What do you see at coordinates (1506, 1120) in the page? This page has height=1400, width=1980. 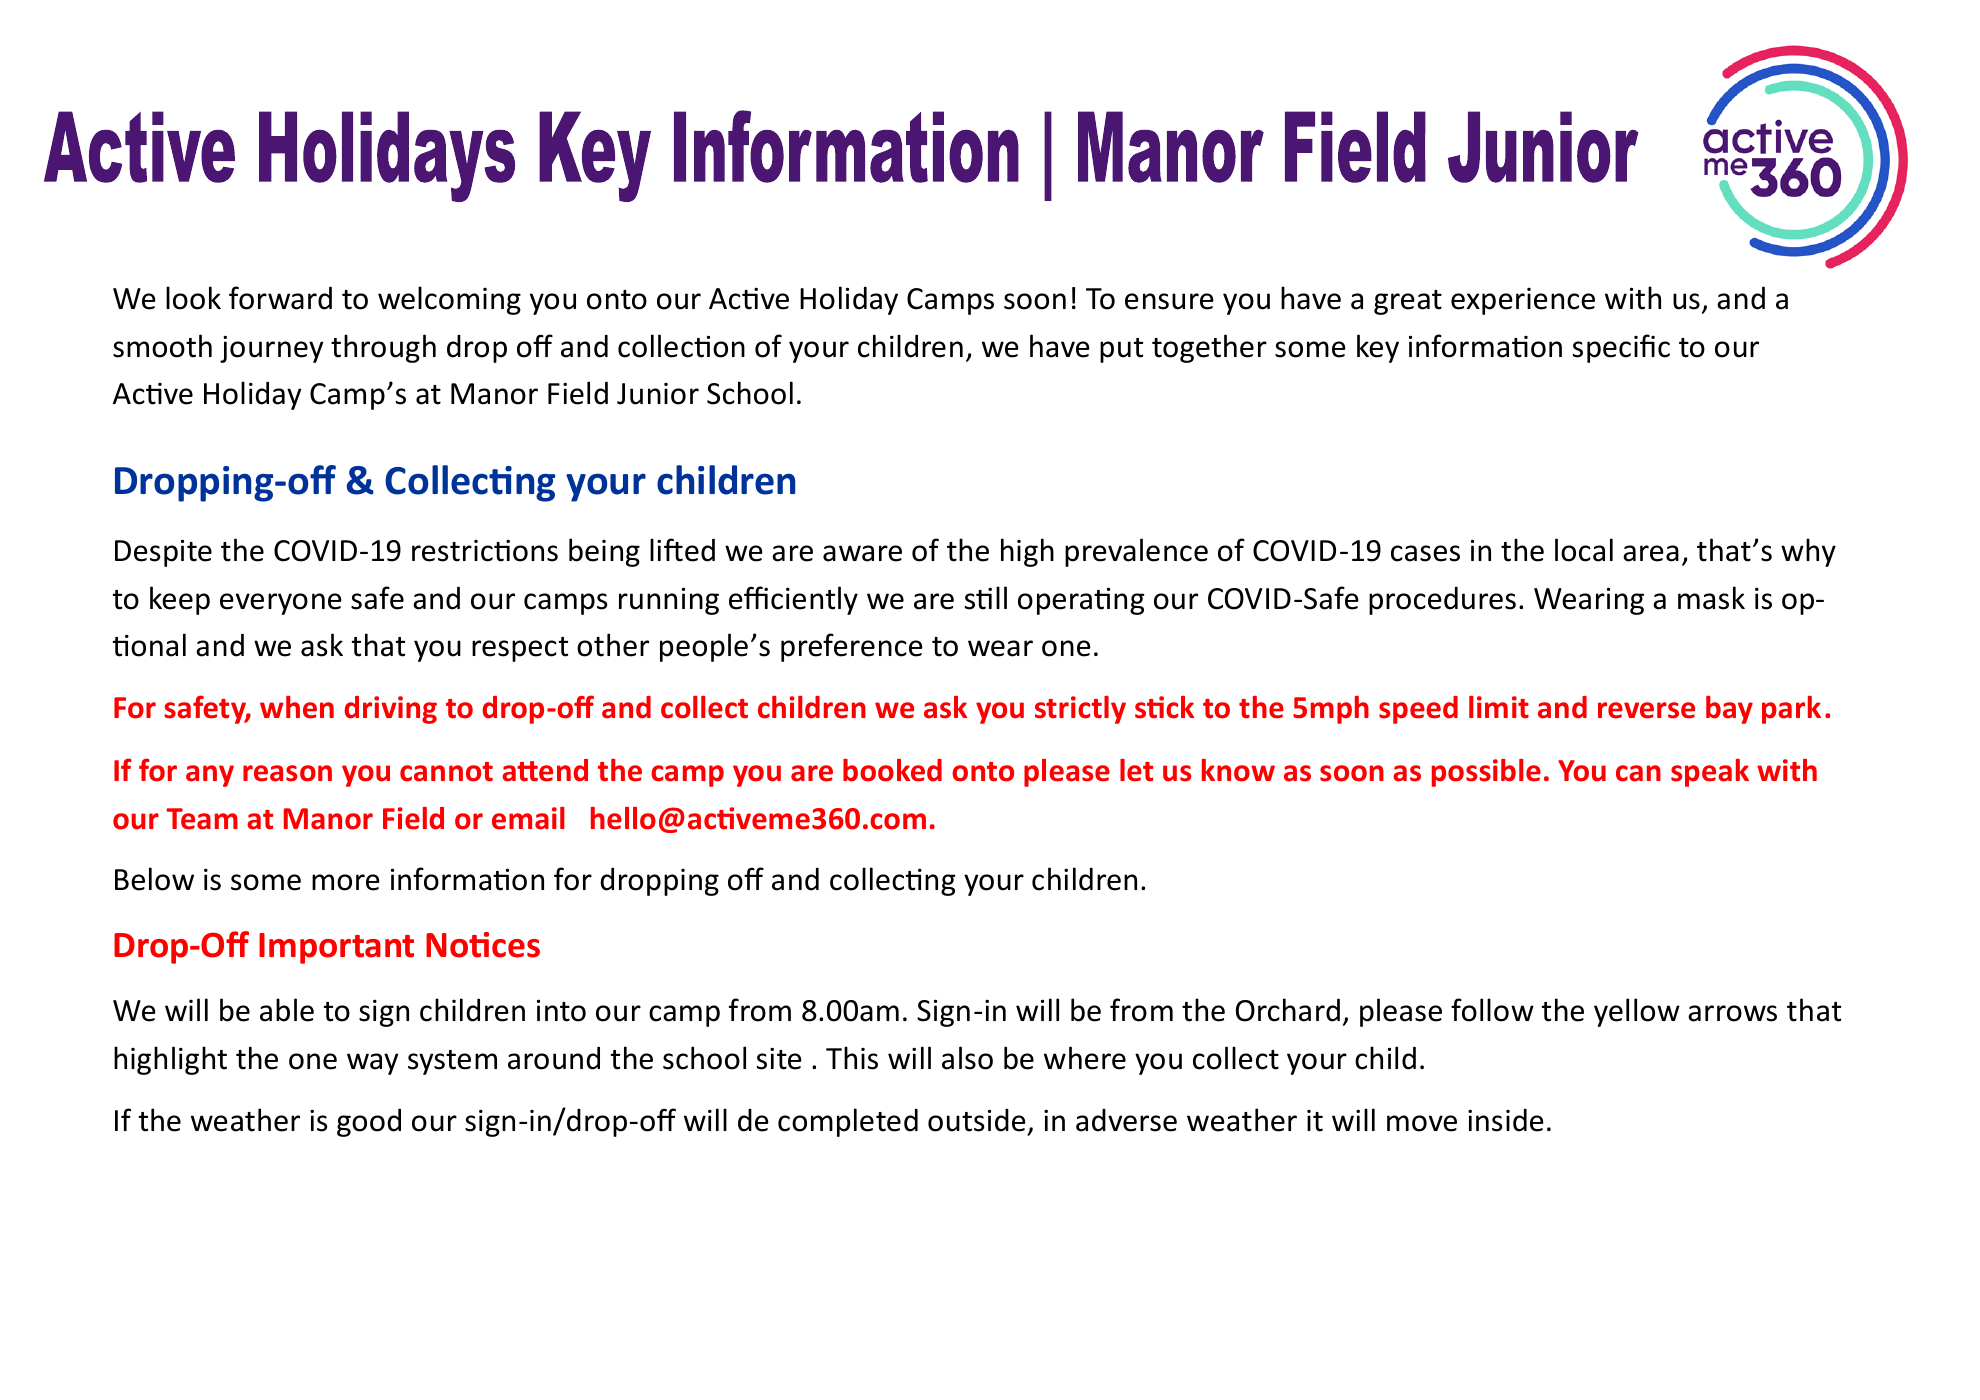 I see `inside` at bounding box center [1506, 1120].
